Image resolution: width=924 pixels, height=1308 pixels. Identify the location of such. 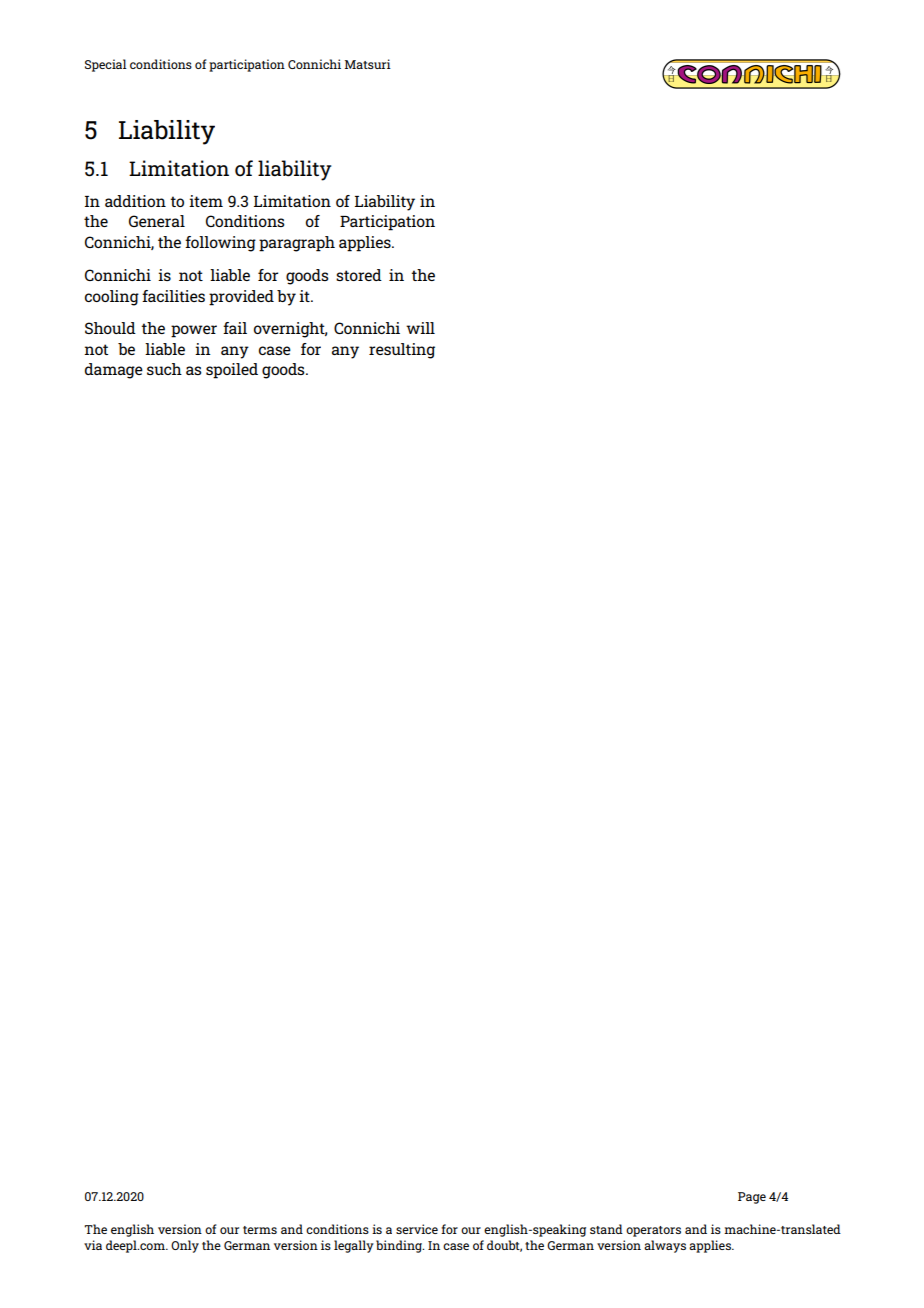
(164, 369).
